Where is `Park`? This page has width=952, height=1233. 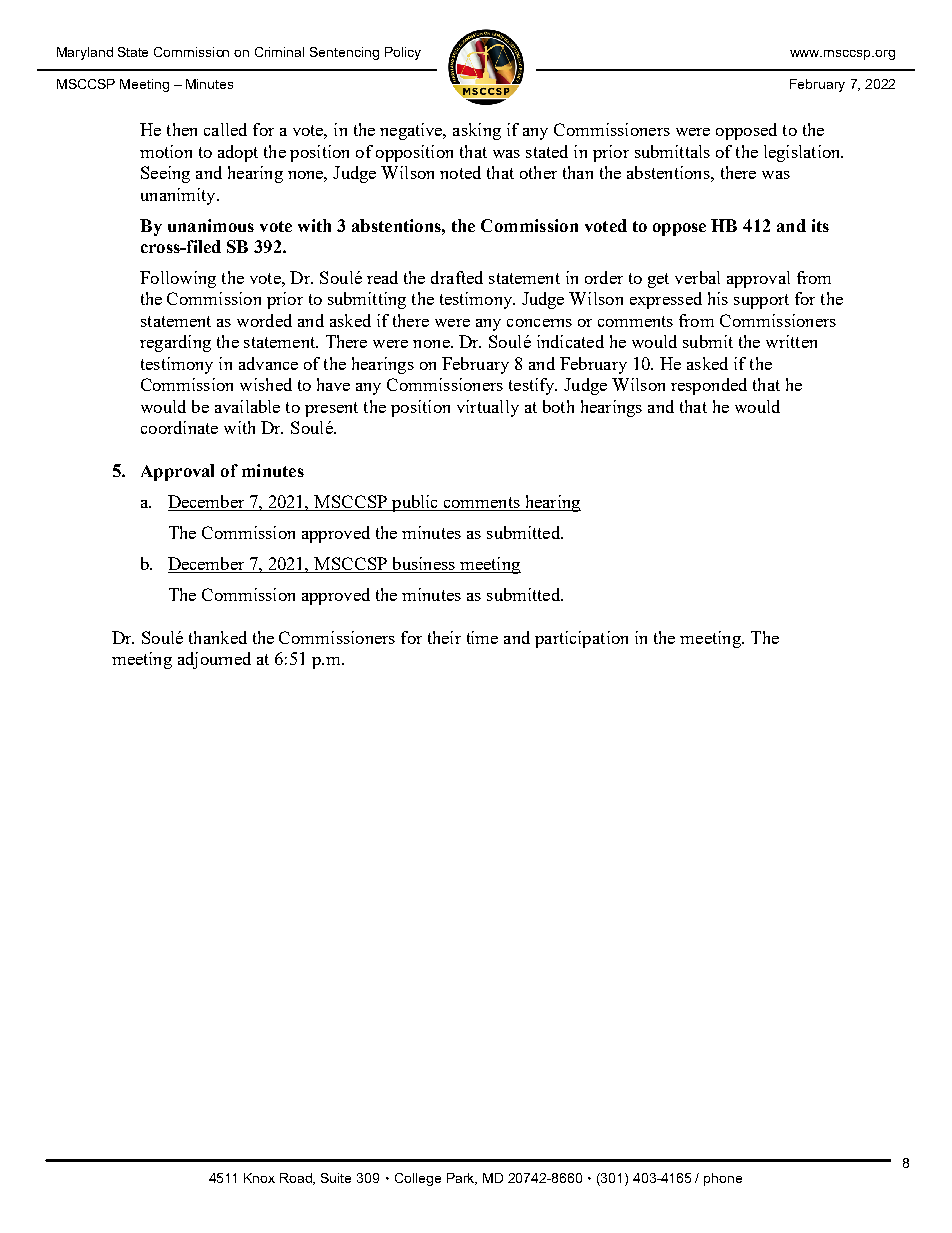 Park is located at coordinates (462, 1179).
